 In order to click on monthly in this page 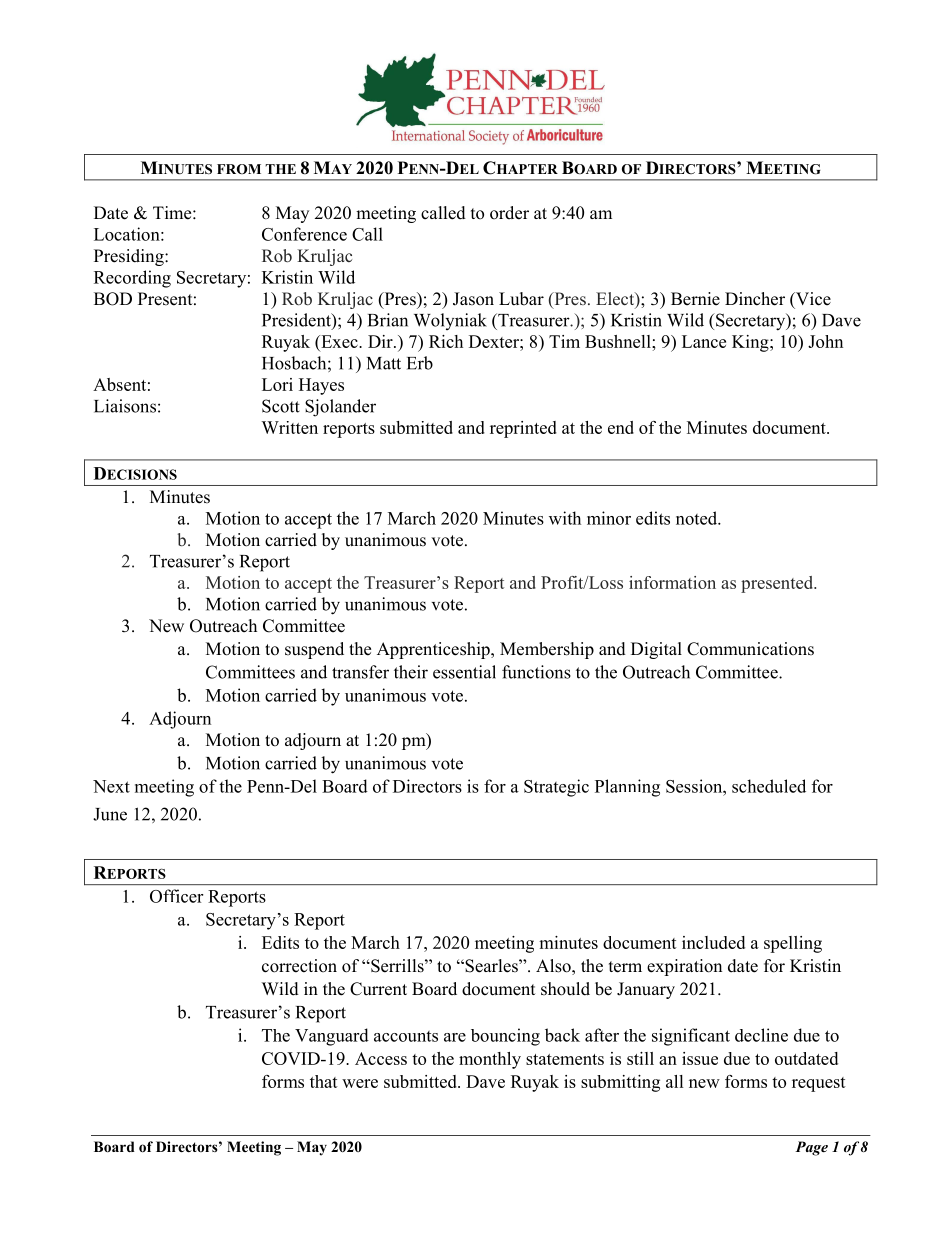, I will do `click(490, 1060)`.
